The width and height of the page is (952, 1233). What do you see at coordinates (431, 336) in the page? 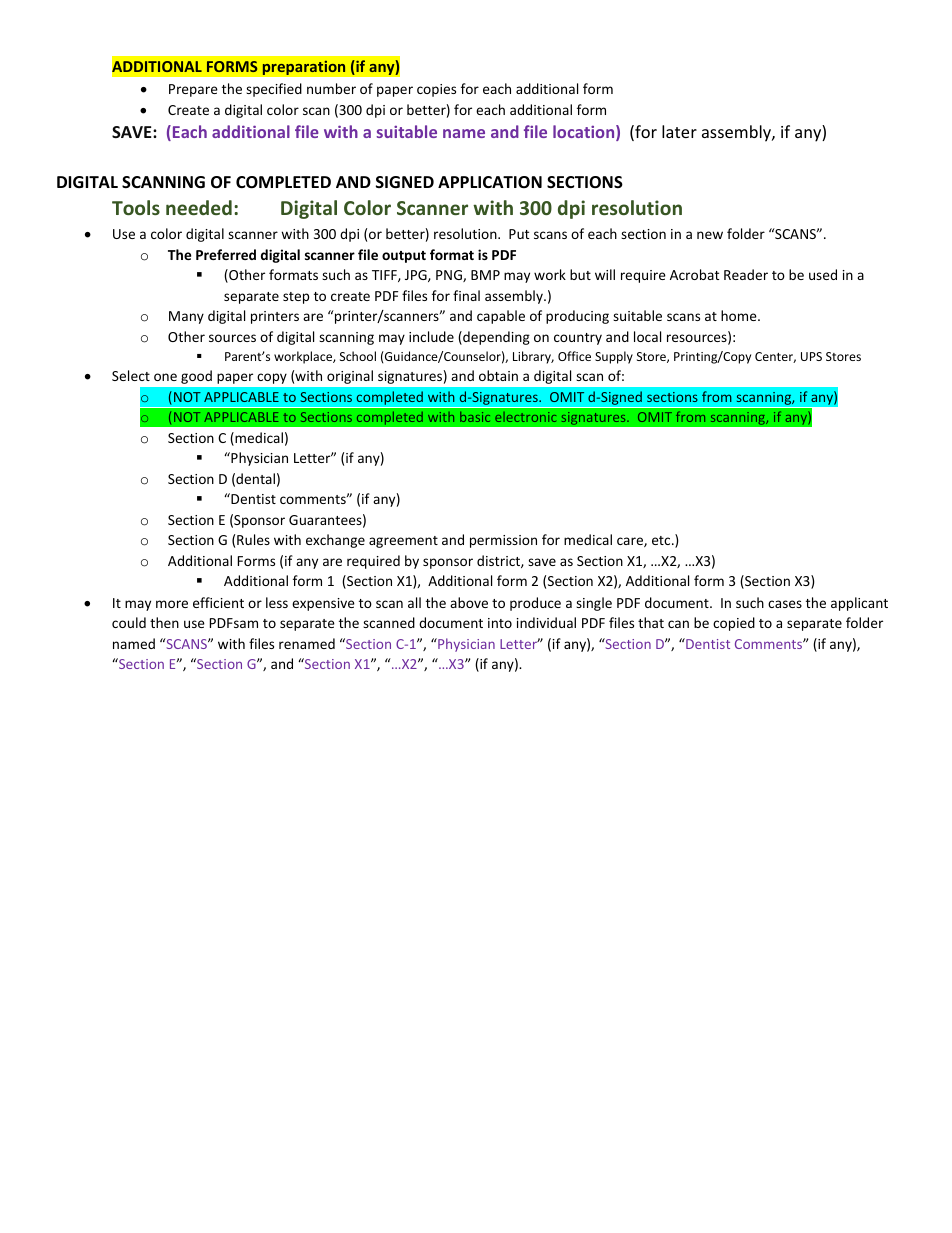
I see `include` at bounding box center [431, 336].
